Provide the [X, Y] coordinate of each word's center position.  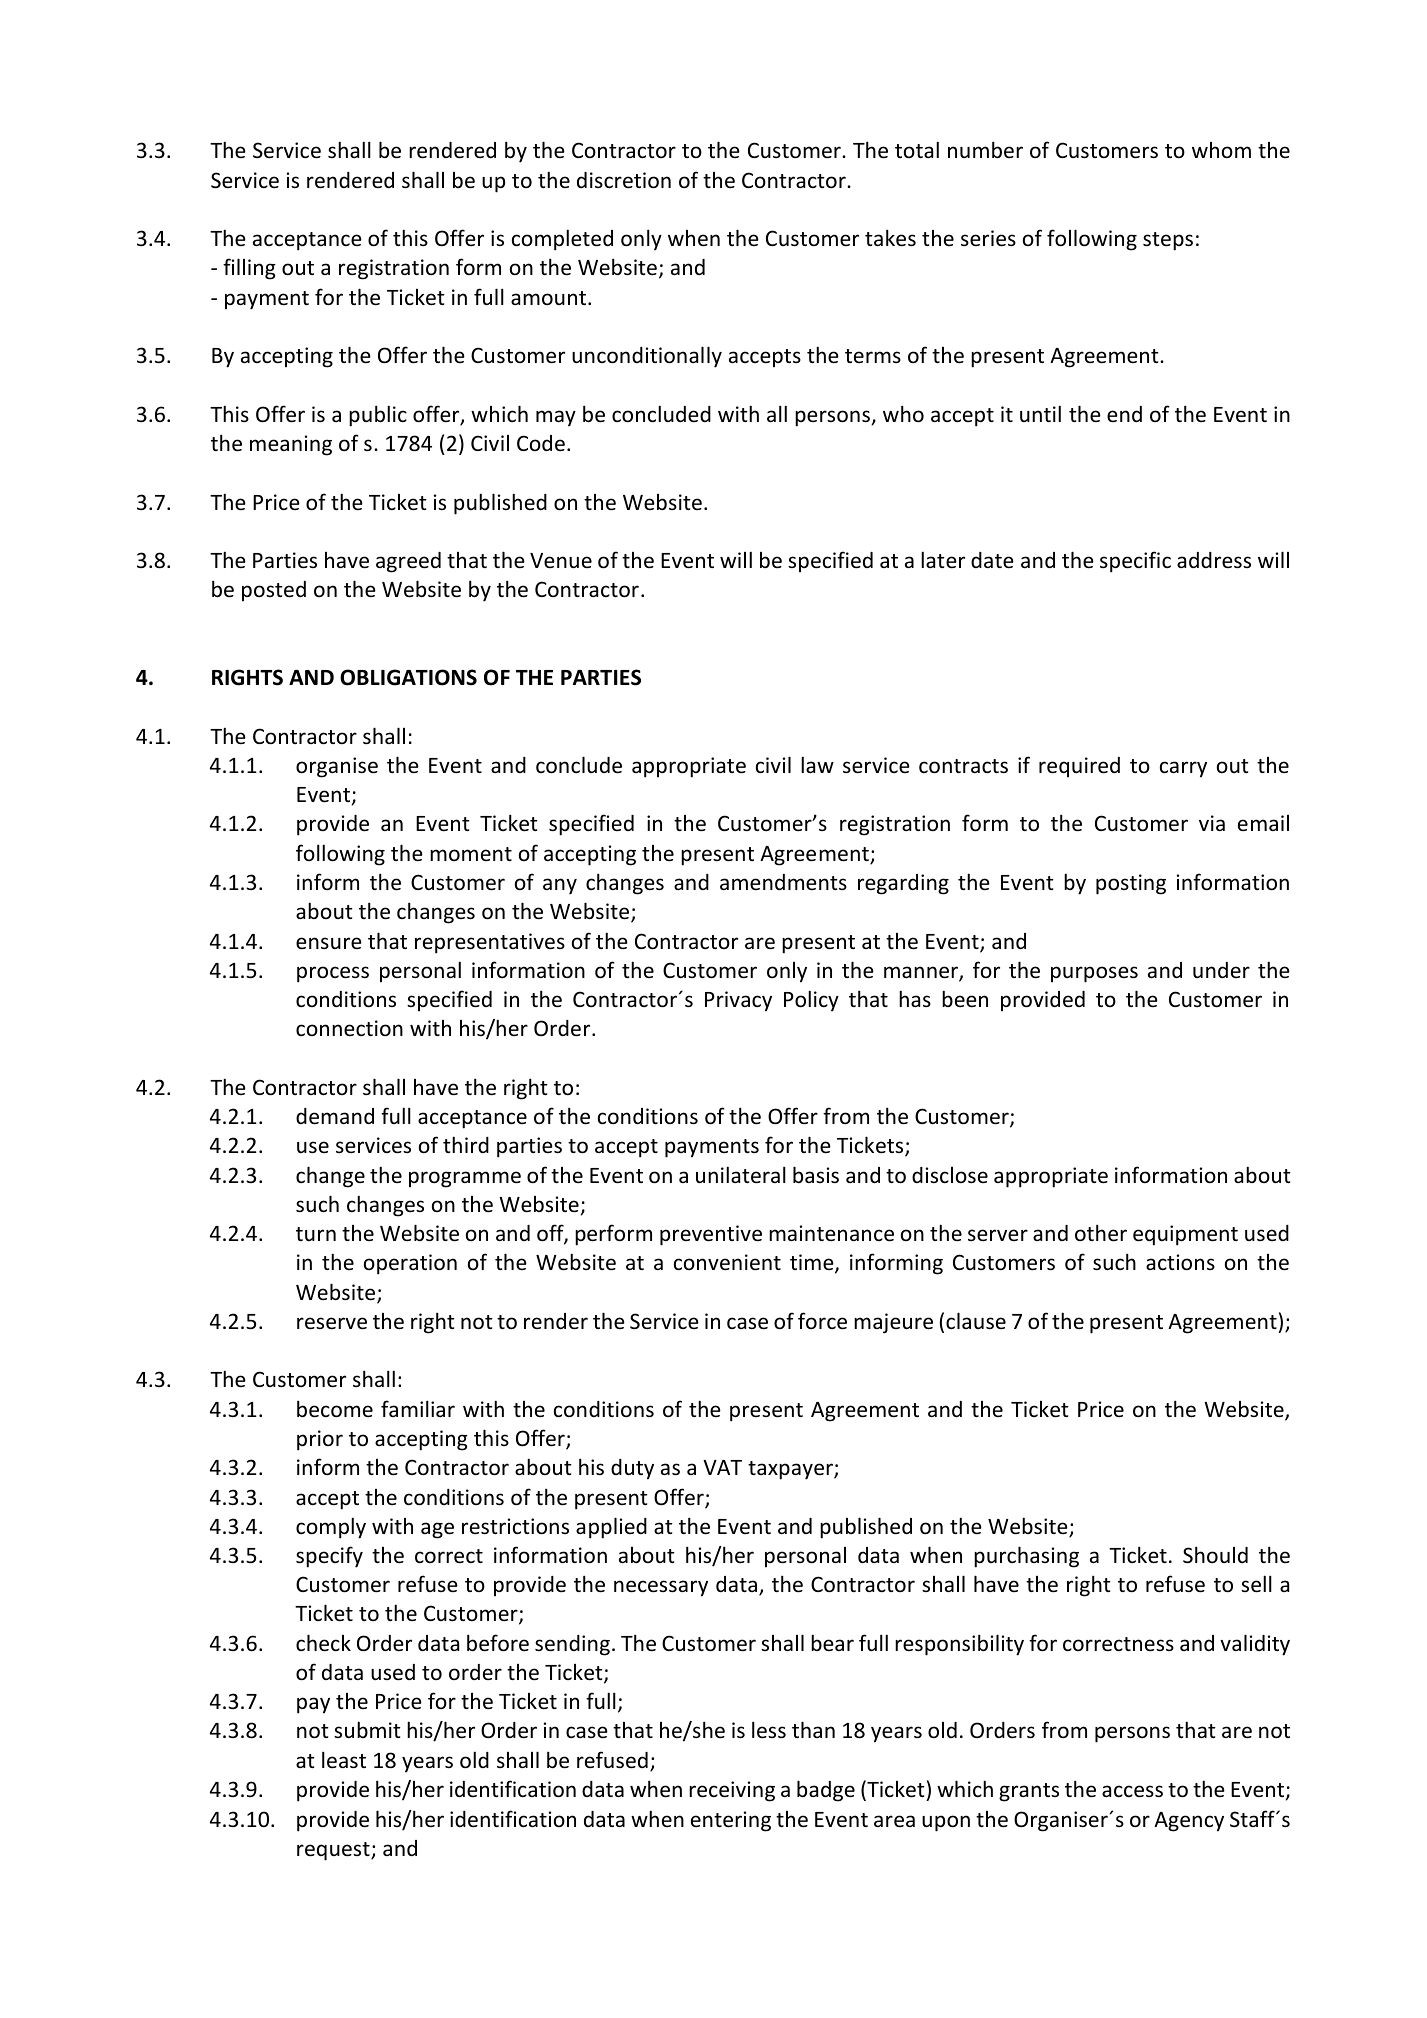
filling [249, 269]
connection [349, 1028]
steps [1168, 241]
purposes [1094, 974]
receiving [732, 1791]
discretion [624, 180]
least [344, 1760]
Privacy [738, 1001]
